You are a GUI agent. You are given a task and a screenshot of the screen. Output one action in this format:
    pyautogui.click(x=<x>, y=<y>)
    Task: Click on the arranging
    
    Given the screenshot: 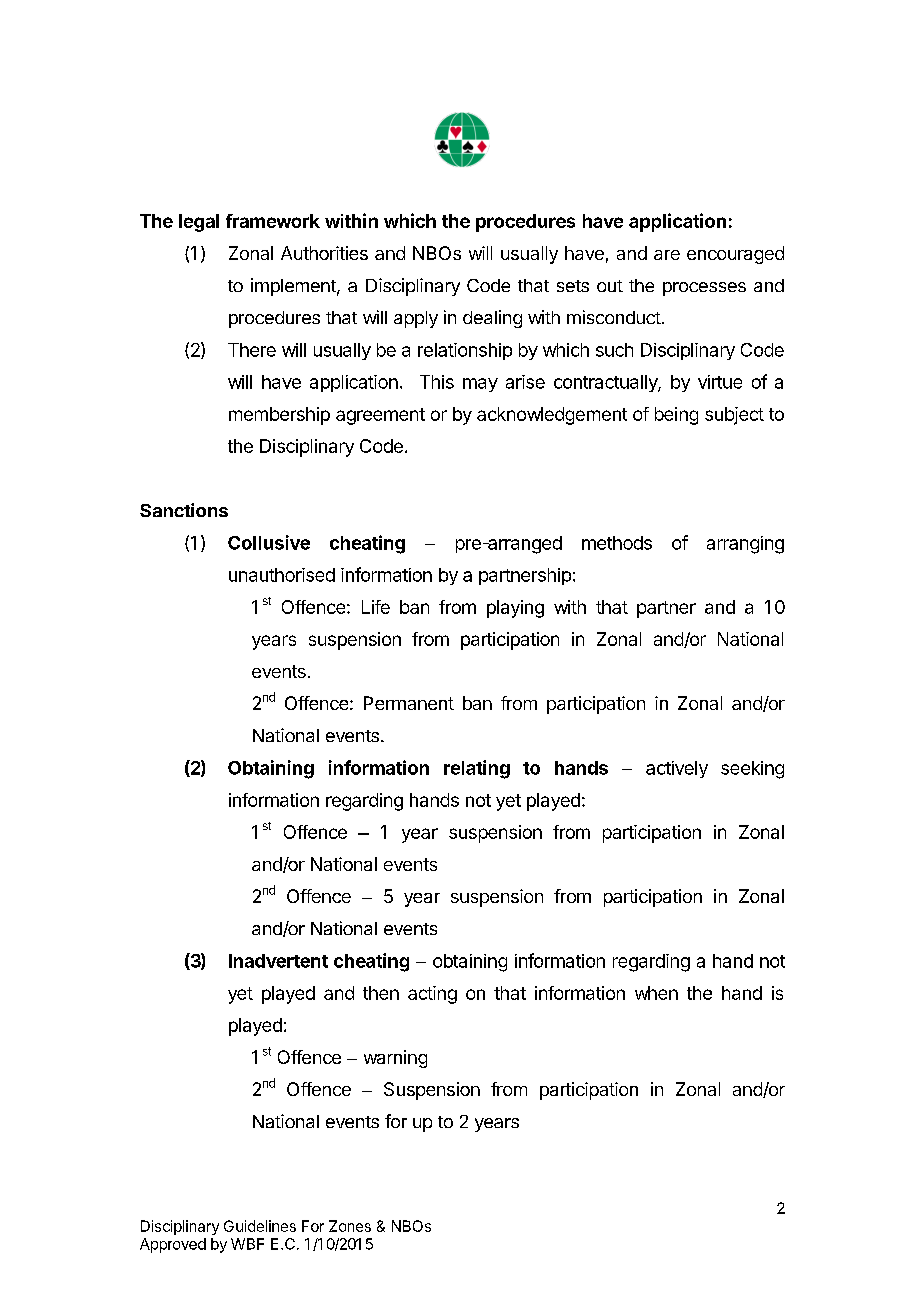 What is the action you would take?
    pyautogui.click(x=745, y=545)
